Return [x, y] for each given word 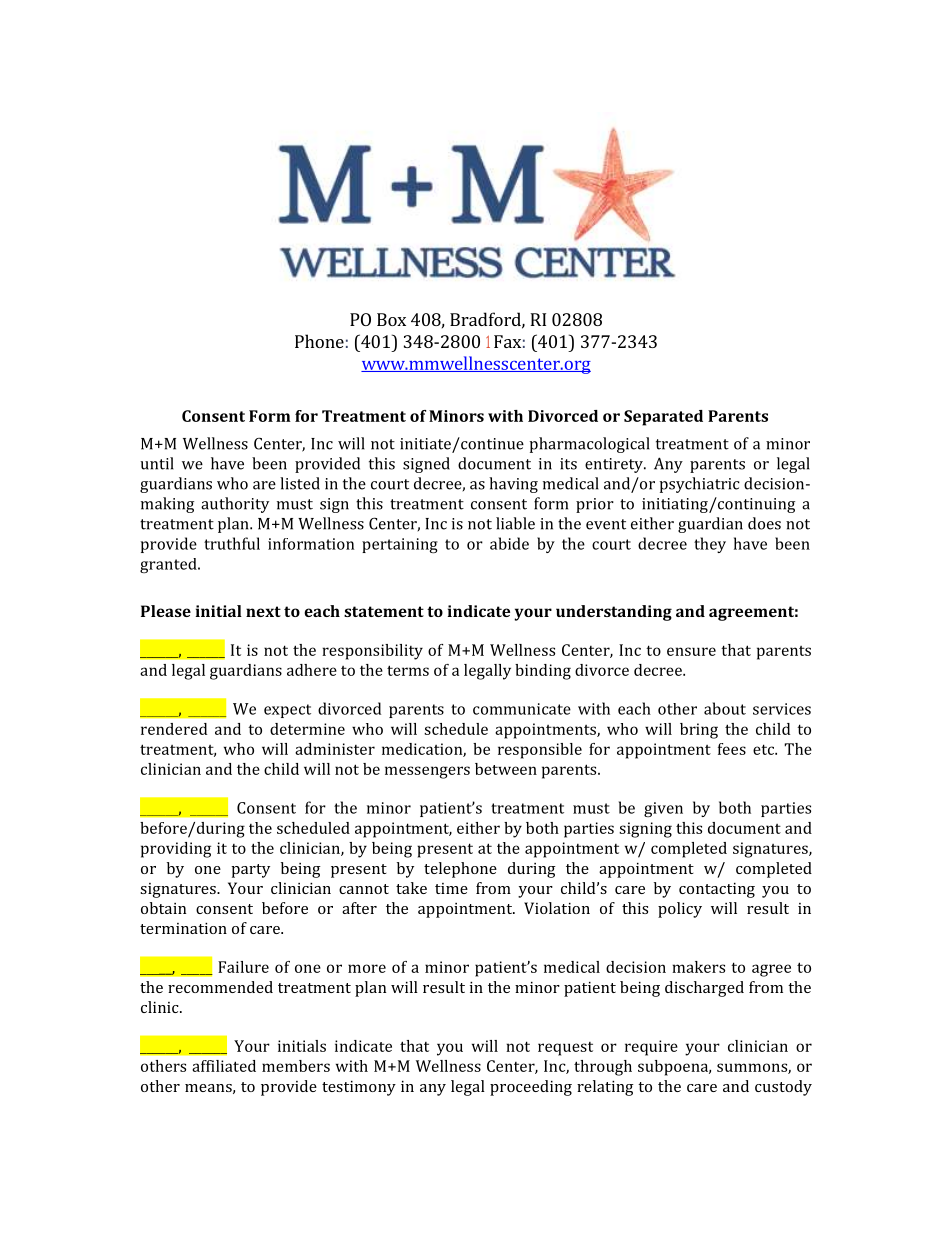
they [710, 545]
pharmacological [589, 445]
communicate [522, 709]
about [725, 708]
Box [391, 319]
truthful [232, 543]
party [250, 871]
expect [287, 711]
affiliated [224, 1066]
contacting [717, 890]
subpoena [674, 1068]
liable [515, 523]
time [451, 888]
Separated [663, 418]
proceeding [531, 1088]
